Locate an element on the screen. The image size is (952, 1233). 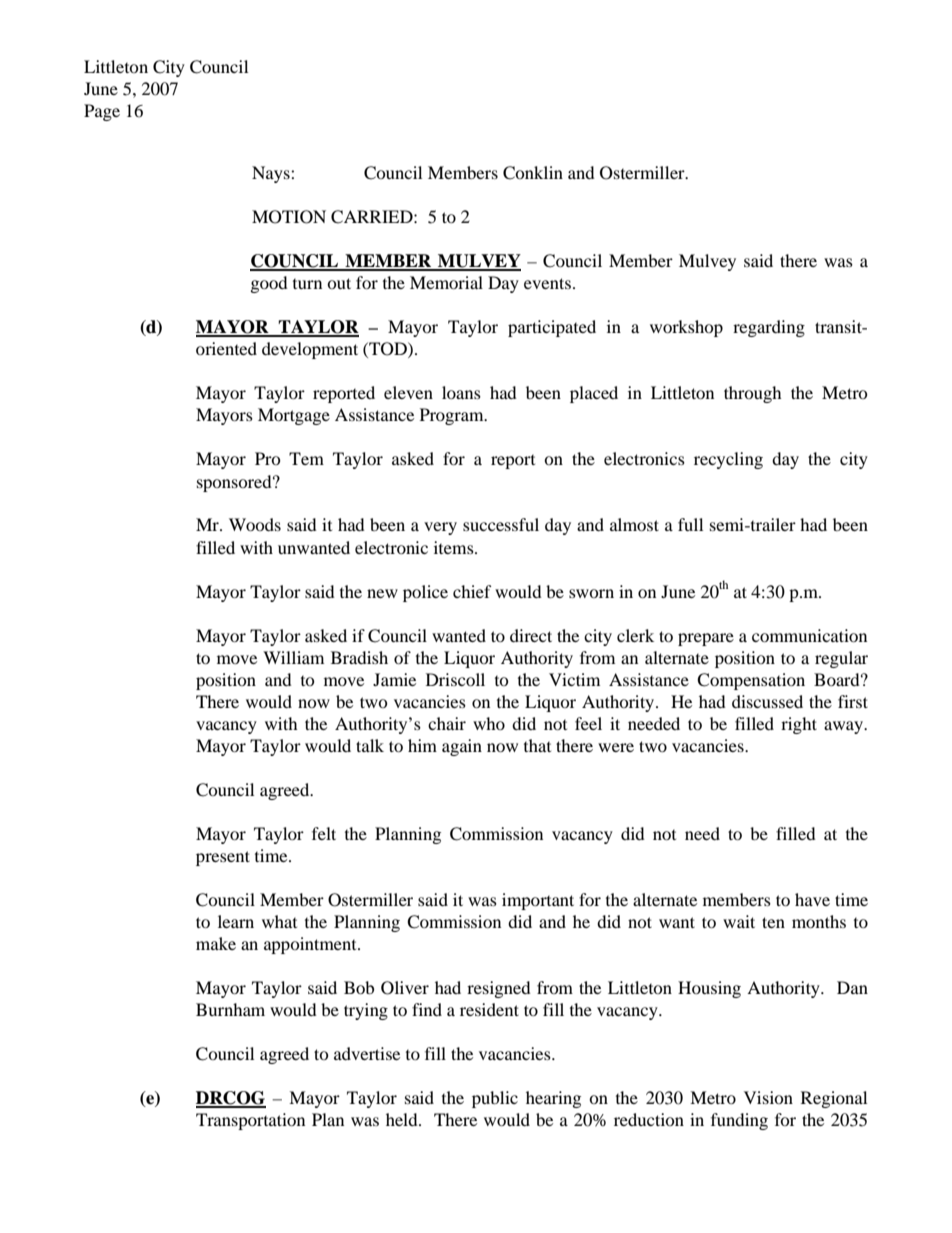
William is located at coordinates (293, 657).
